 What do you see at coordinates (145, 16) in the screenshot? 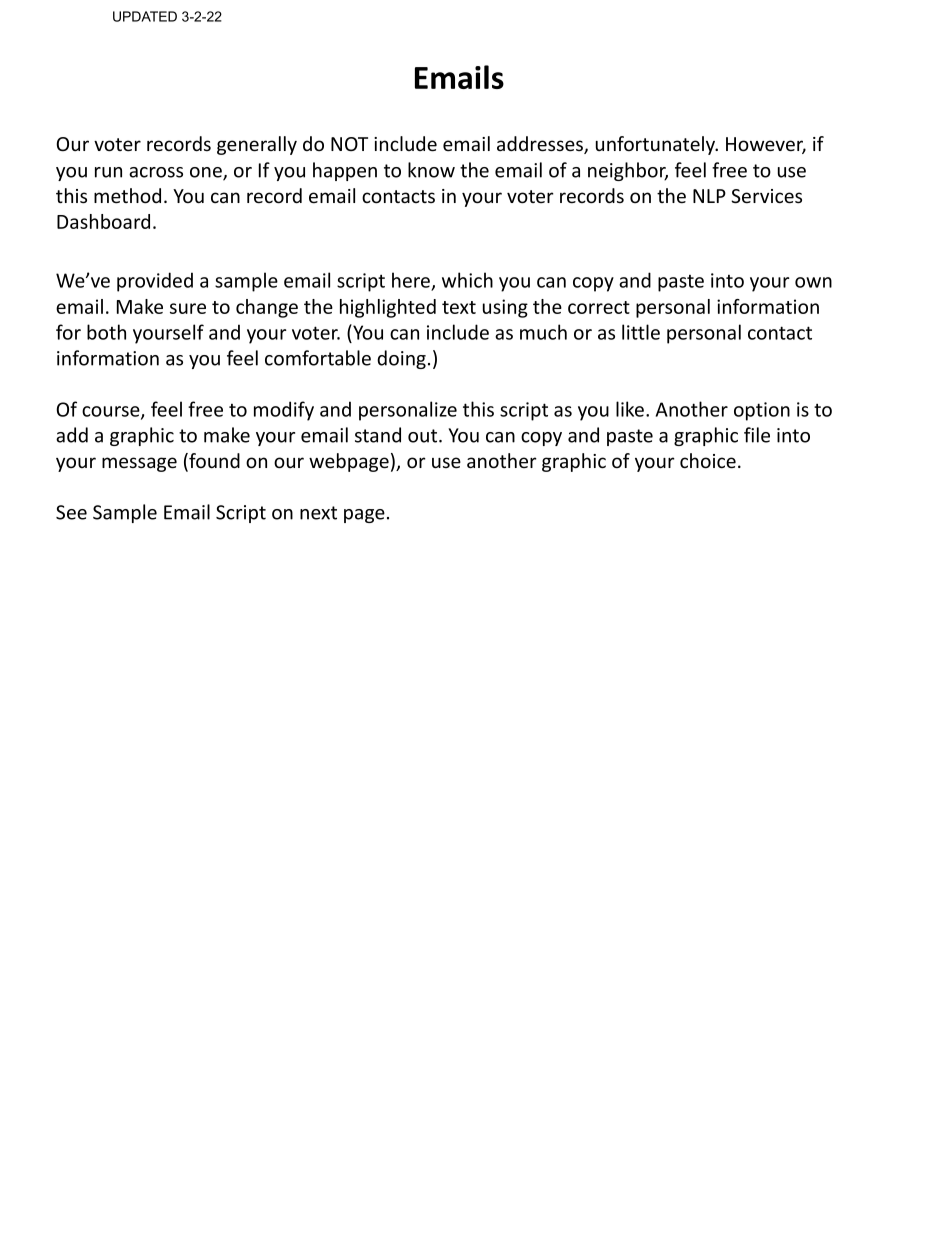
I see `UPDATED` at bounding box center [145, 16].
